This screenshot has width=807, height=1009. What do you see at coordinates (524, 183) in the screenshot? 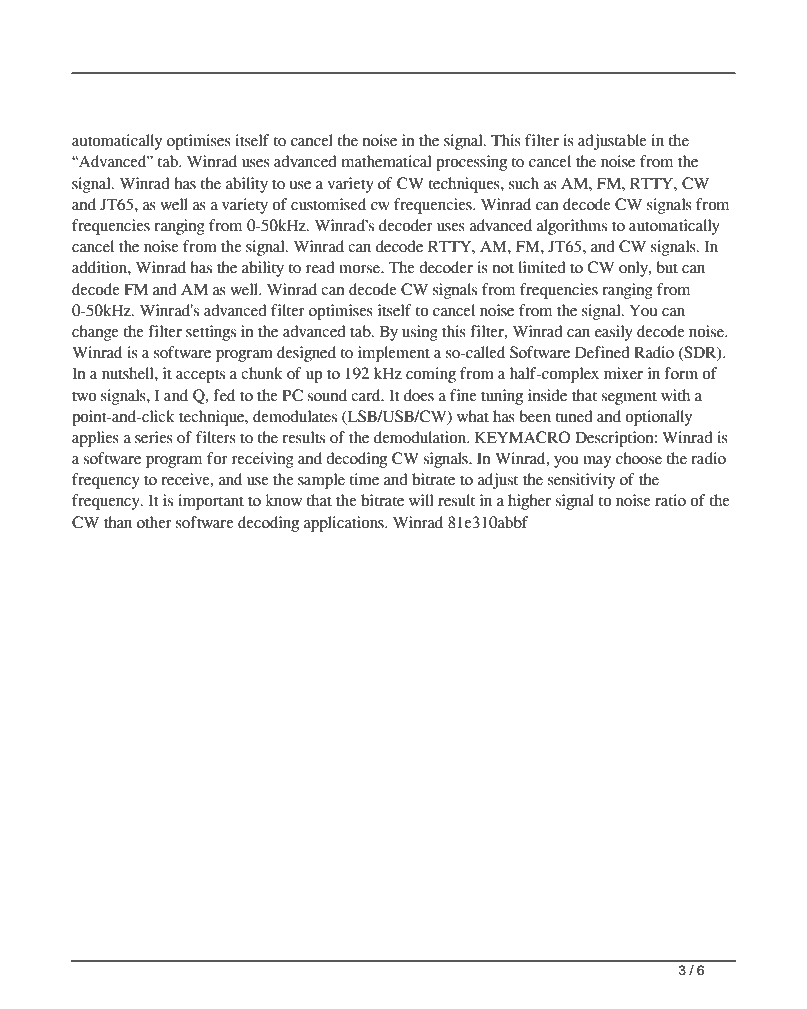
I see `such` at bounding box center [524, 183].
